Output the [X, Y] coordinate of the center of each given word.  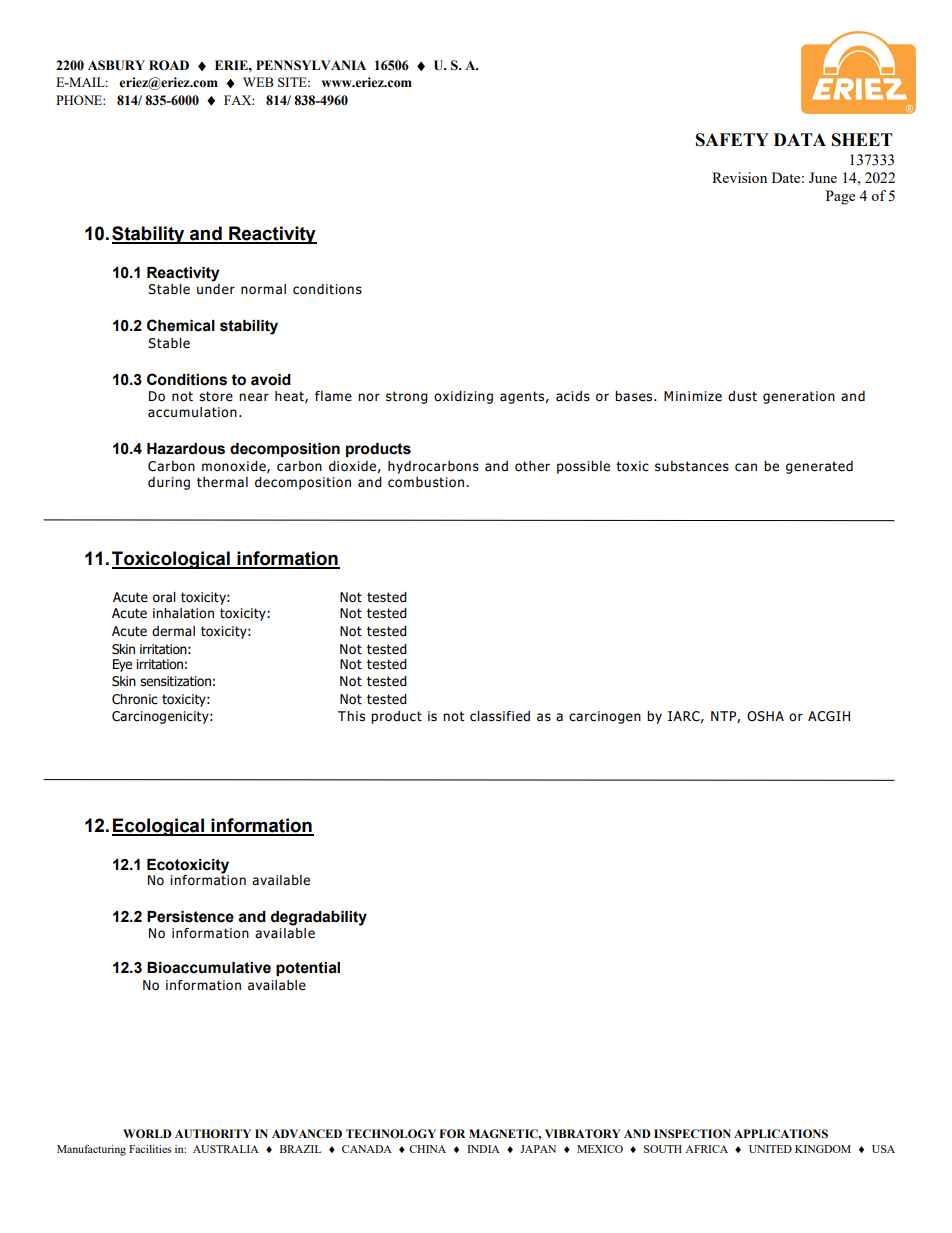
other [532, 466]
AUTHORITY [213, 1133]
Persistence [190, 917]
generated [819, 467]
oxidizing [463, 397]
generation [799, 397]
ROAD [169, 65]
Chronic [135, 699]
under [216, 289]
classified [500, 716]
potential [308, 969]
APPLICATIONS [781, 1133]
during [169, 483]
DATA [800, 139]
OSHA [765, 716]
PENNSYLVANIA [311, 65]
